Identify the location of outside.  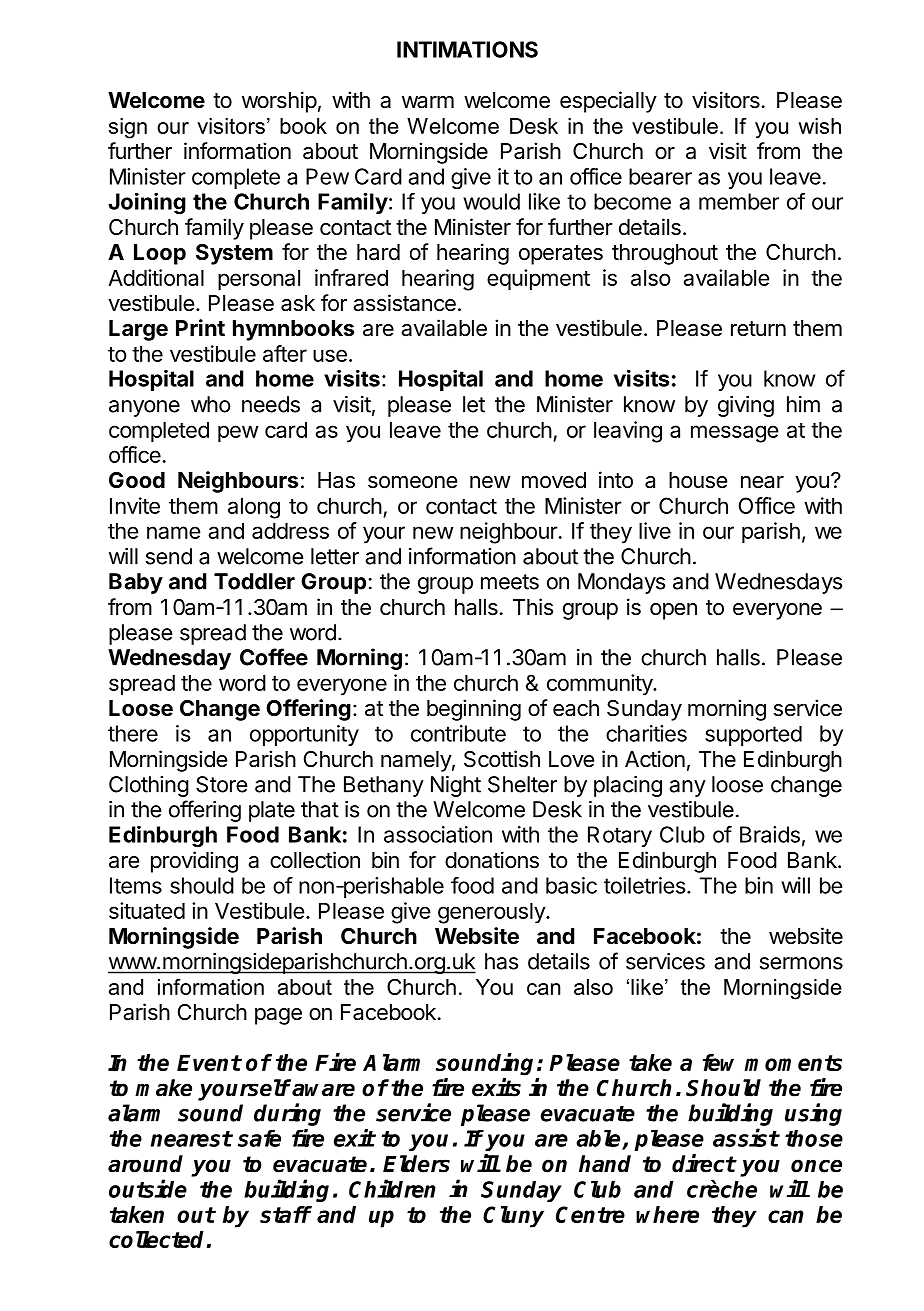
(148, 1188).
